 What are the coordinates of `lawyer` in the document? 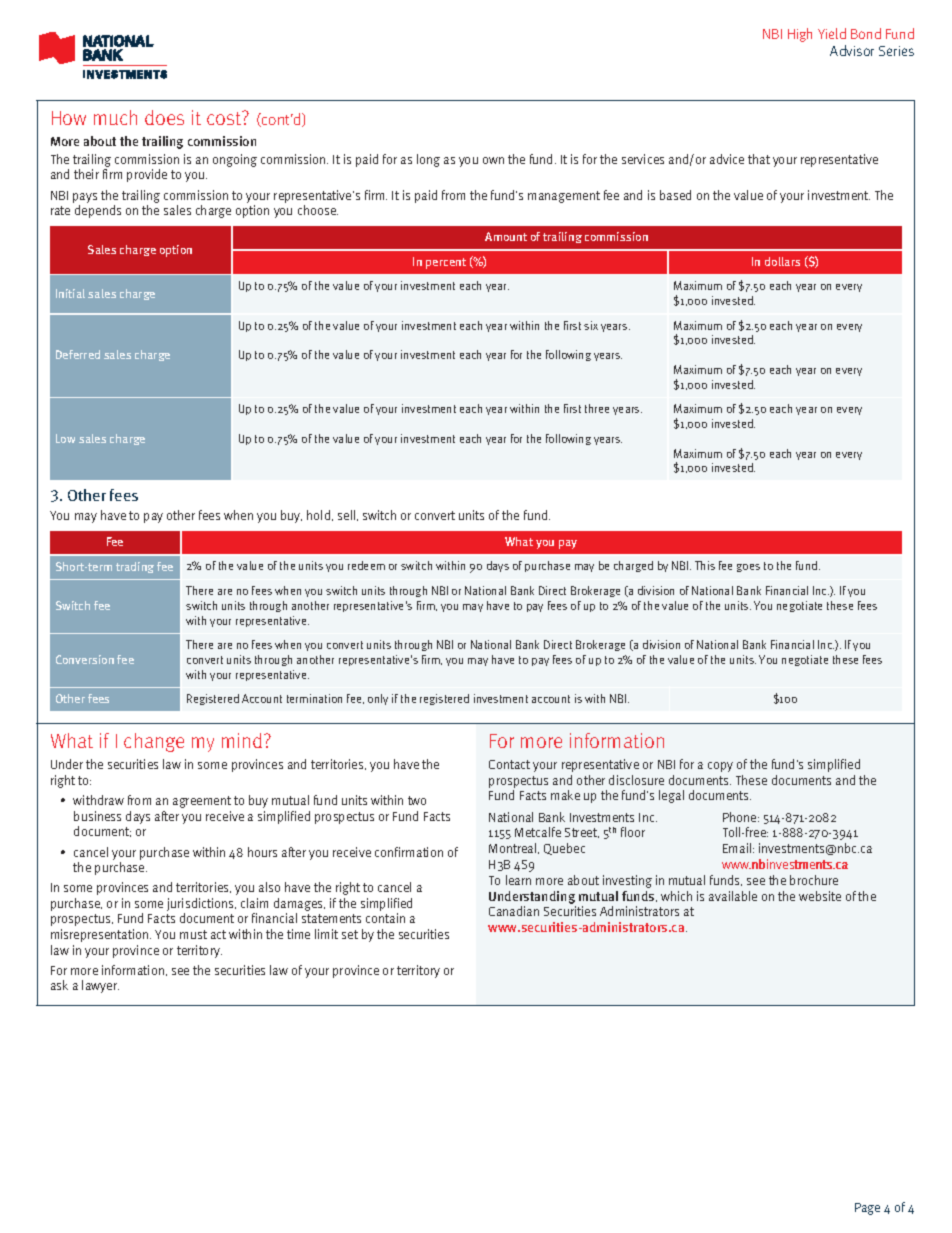 It's located at (100, 986).
